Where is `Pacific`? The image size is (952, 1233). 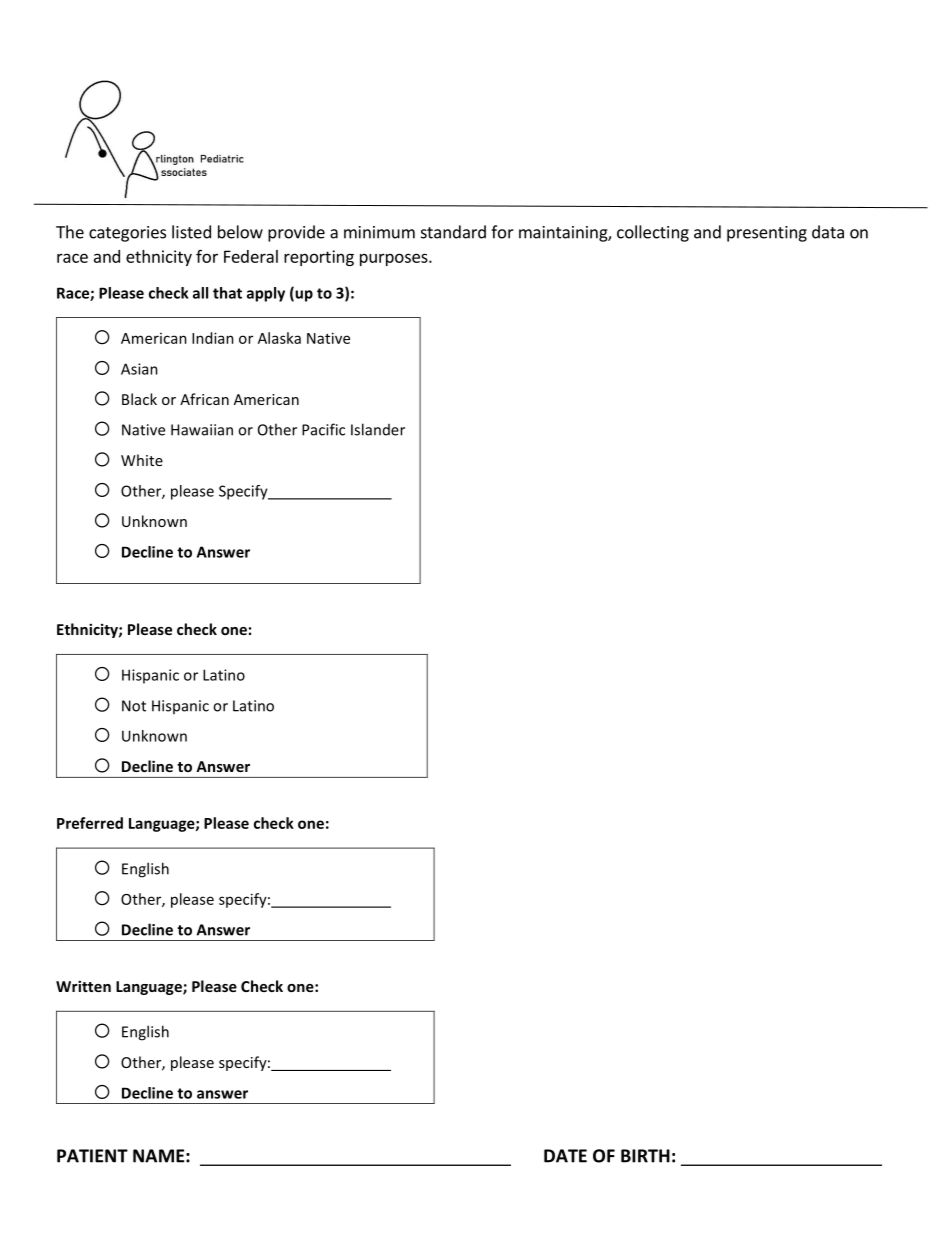 Pacific is located at coordinates (323, 429).
